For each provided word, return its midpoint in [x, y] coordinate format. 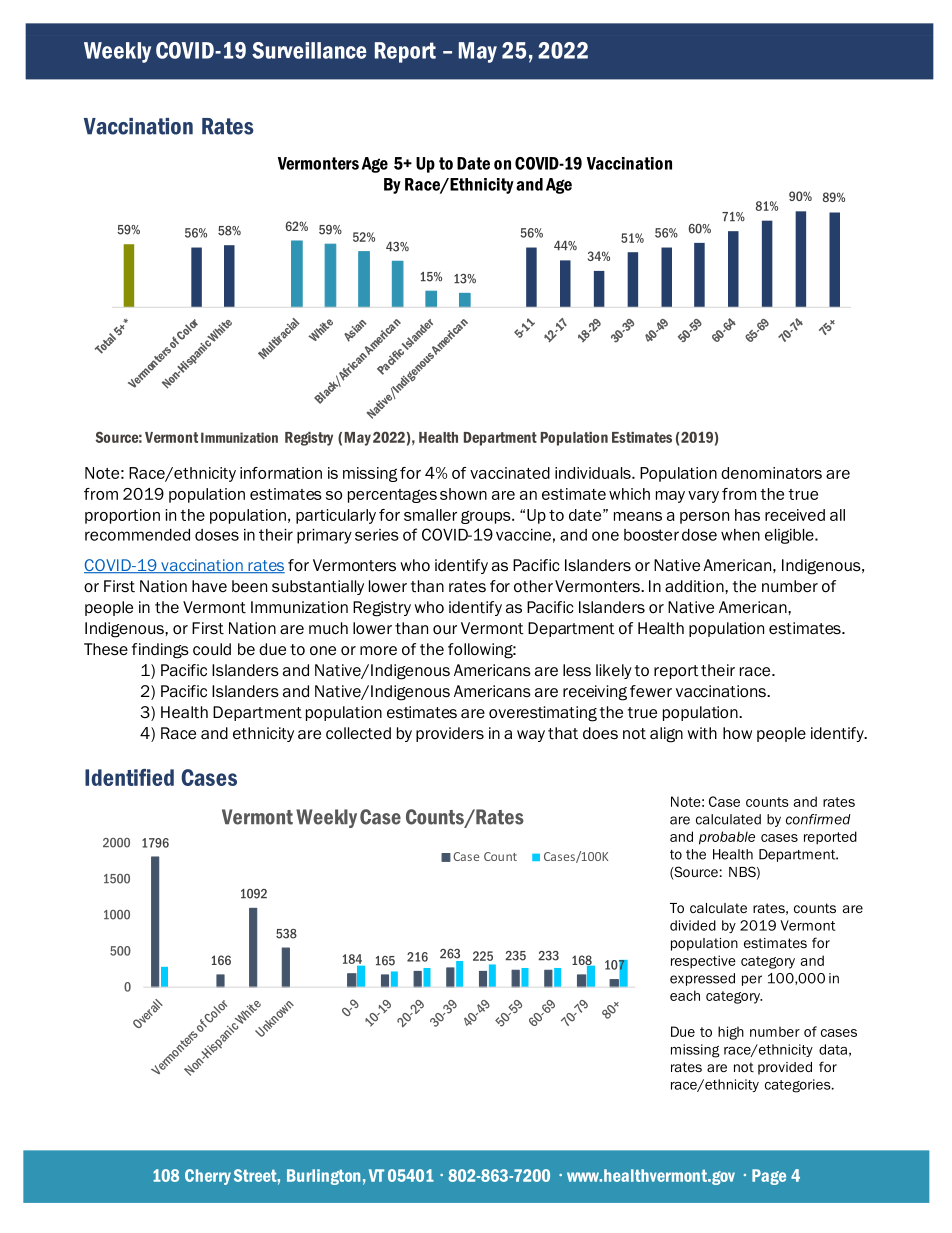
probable [727, 838]
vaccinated [510, 473]
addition [695, 586]
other [533, 586]
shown [463, 494]
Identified [129, 777]
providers [450, 734]
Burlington [323, 1177]
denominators [771, 473]
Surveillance [309, 50]
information [281, 473]
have [209, 586]
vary [703, 497]
